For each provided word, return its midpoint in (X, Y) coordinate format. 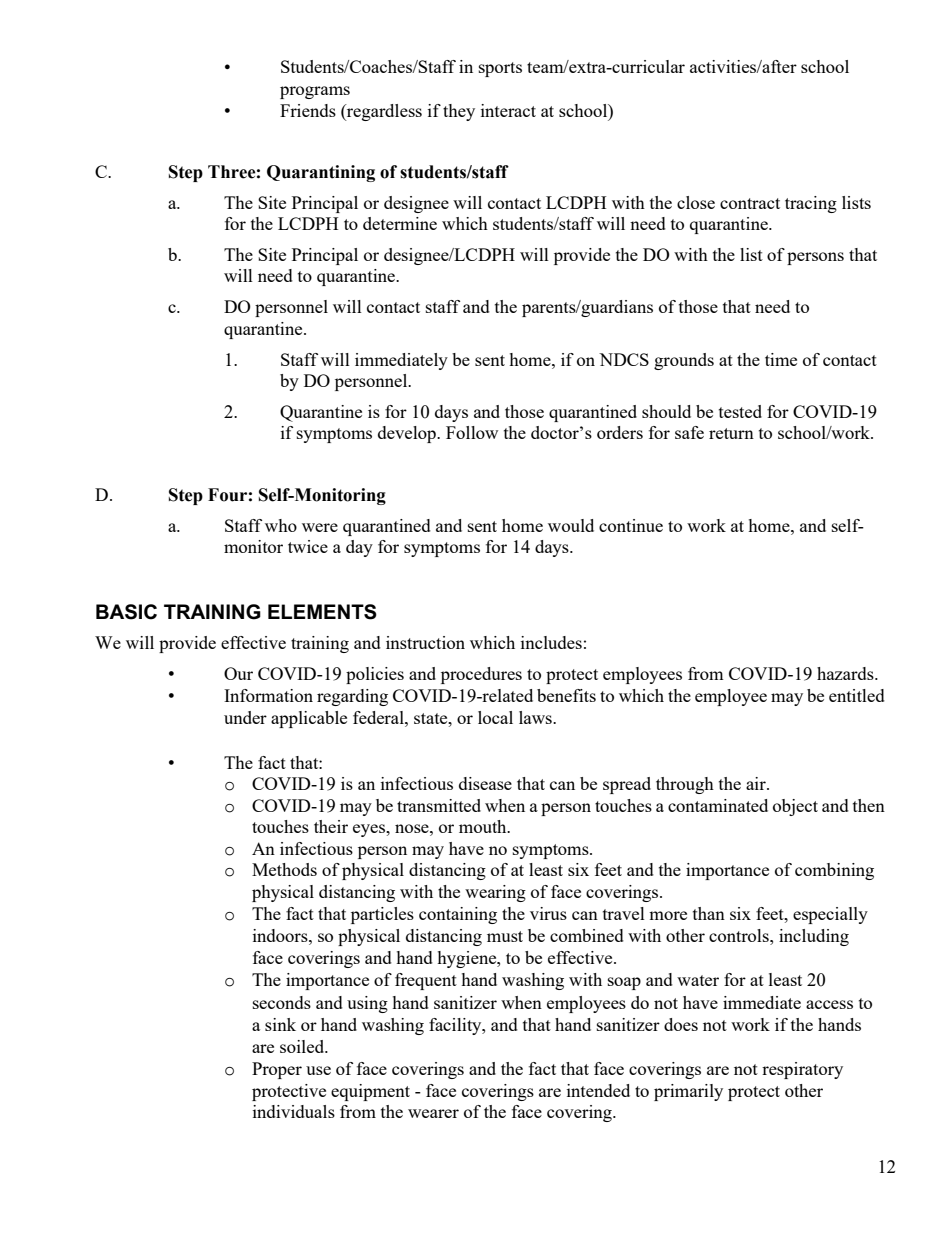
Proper (277, 1070)
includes (551, 642)
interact (508, 110)
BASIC (126, 612)
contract (750, 203)
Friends (308, 110)
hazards (846, 673)
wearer (433, 1113)
